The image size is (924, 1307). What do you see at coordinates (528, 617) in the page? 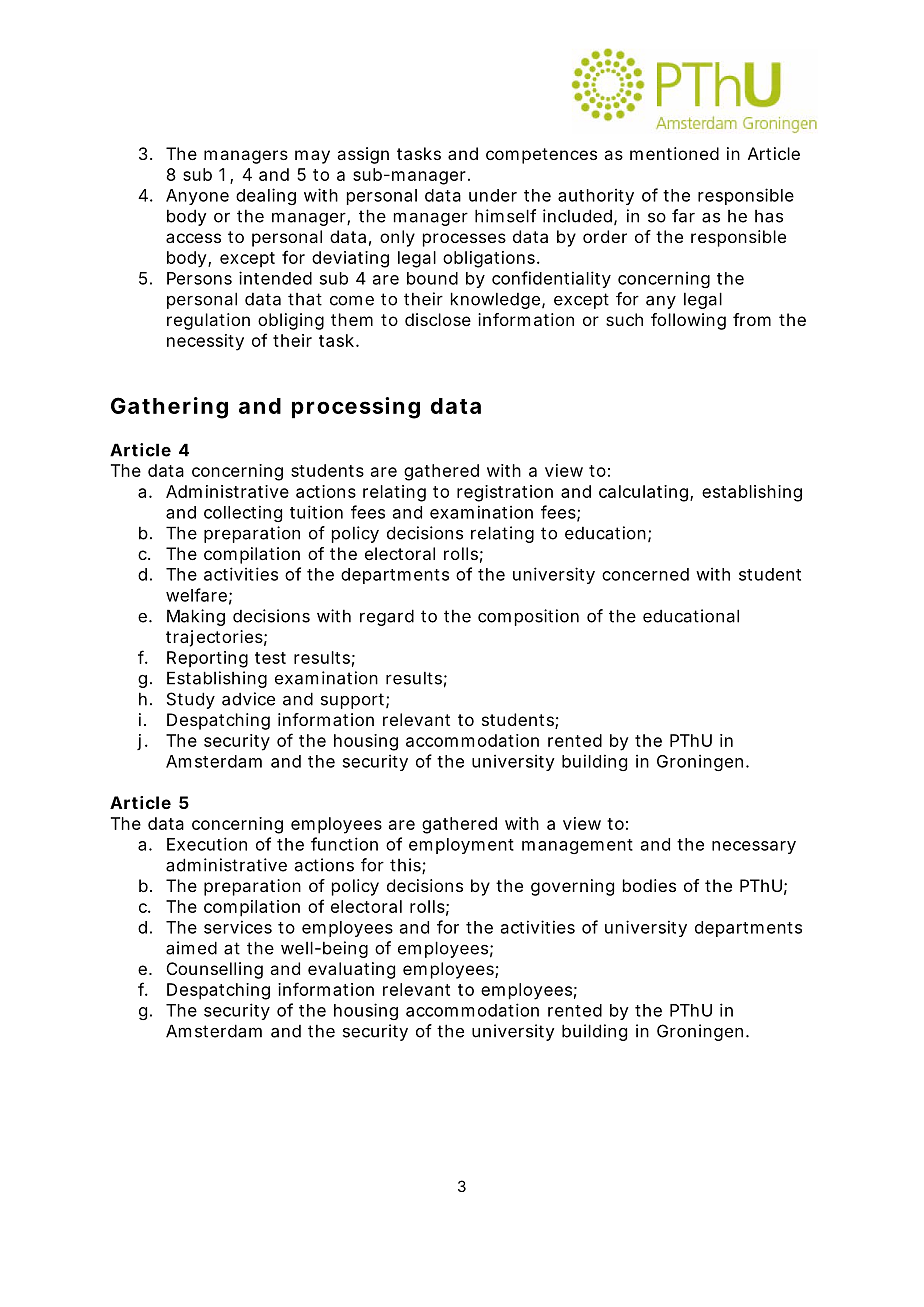
I see `composition` at bounding box center [528, 617].
